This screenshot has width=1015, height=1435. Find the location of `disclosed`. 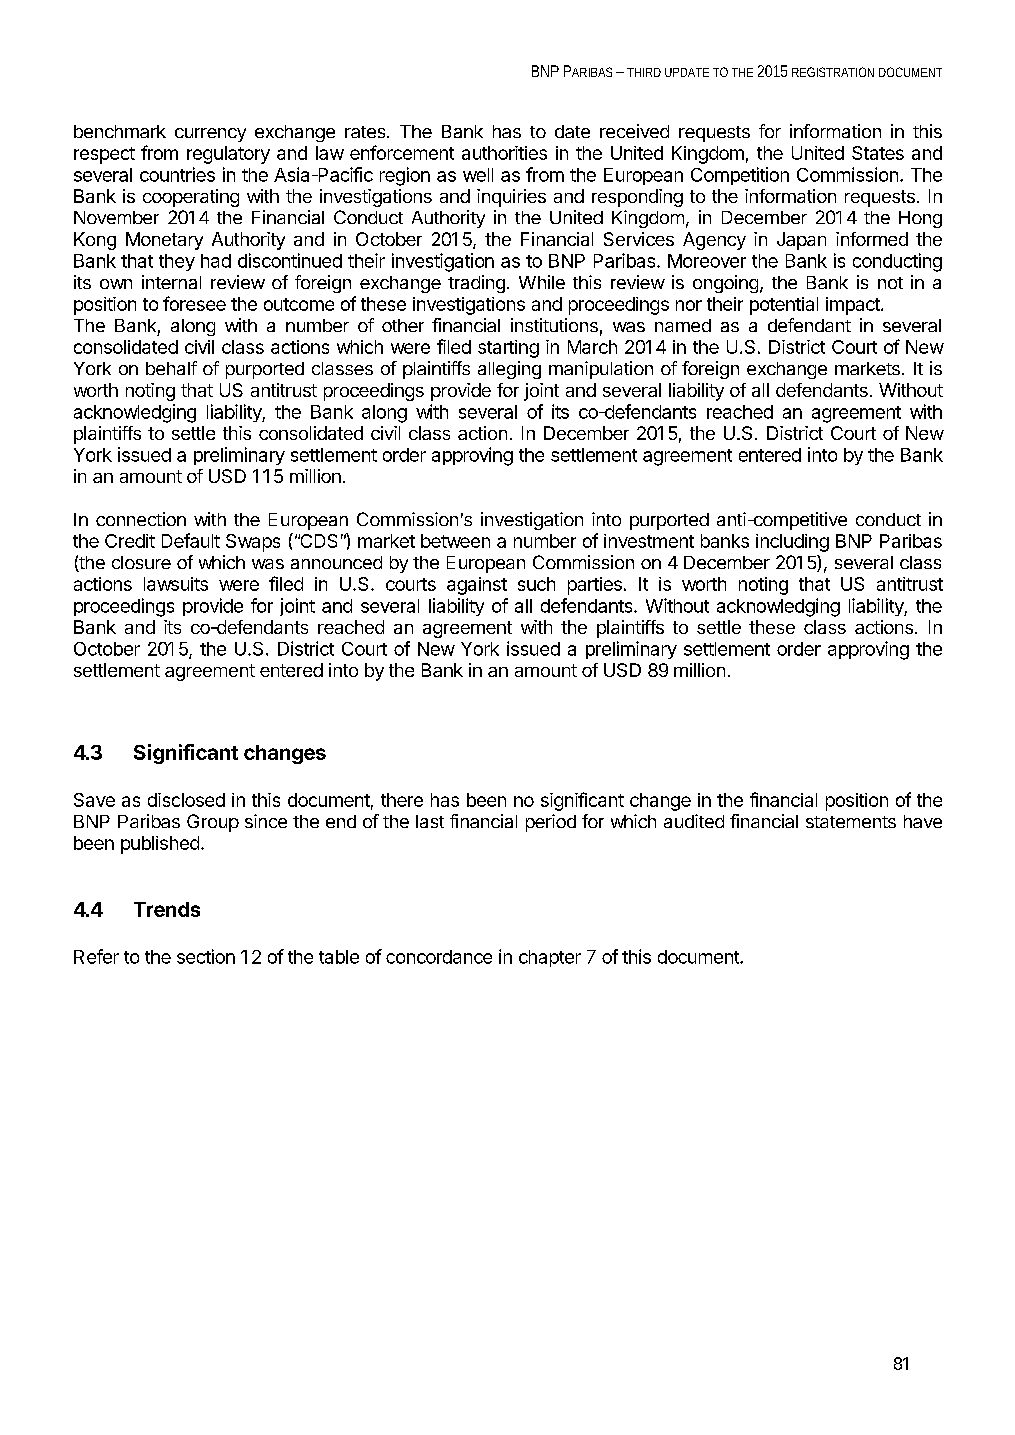

disclosed is located at coordinates (186, 800).
